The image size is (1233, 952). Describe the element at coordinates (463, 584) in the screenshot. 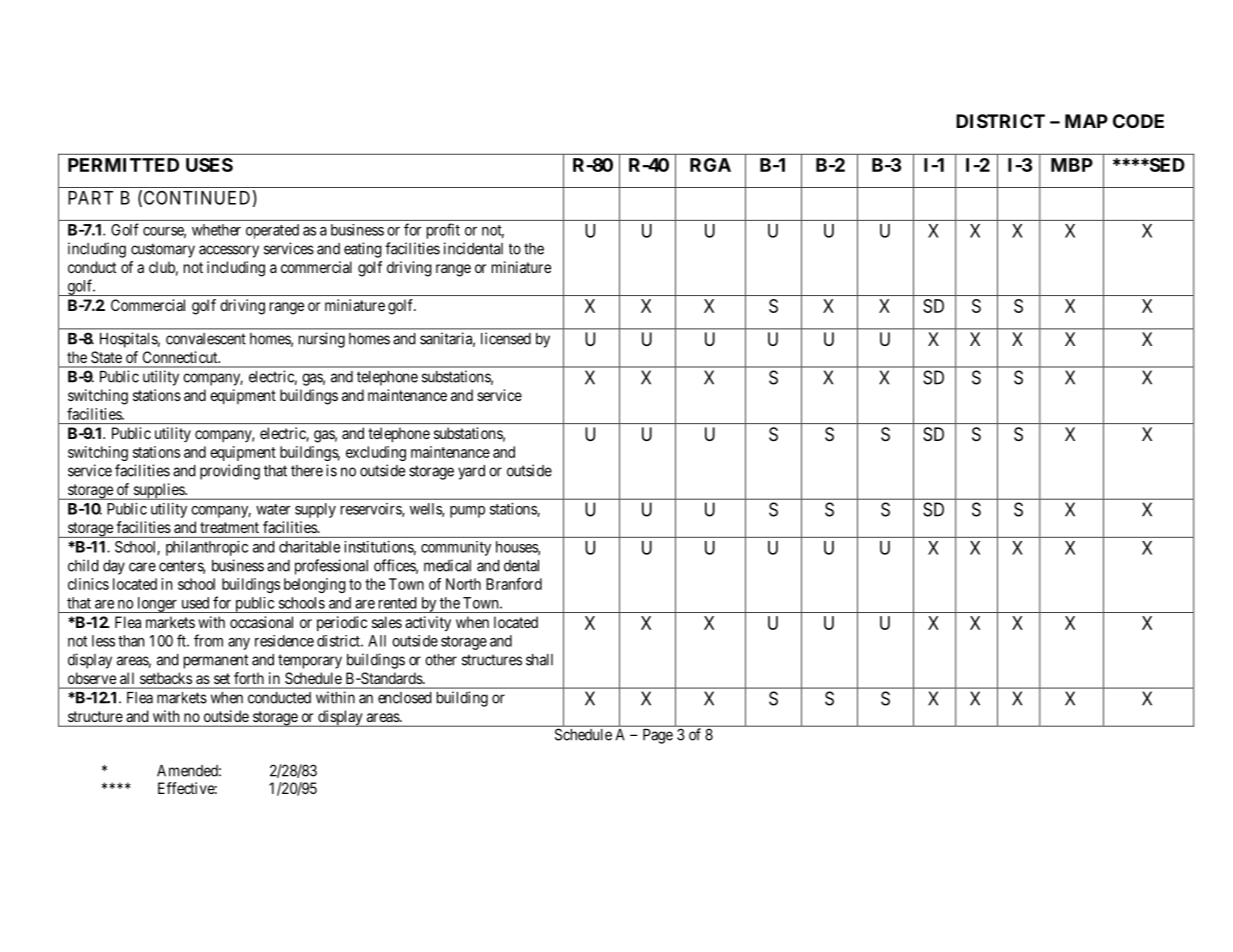

I see `North` at that location.
